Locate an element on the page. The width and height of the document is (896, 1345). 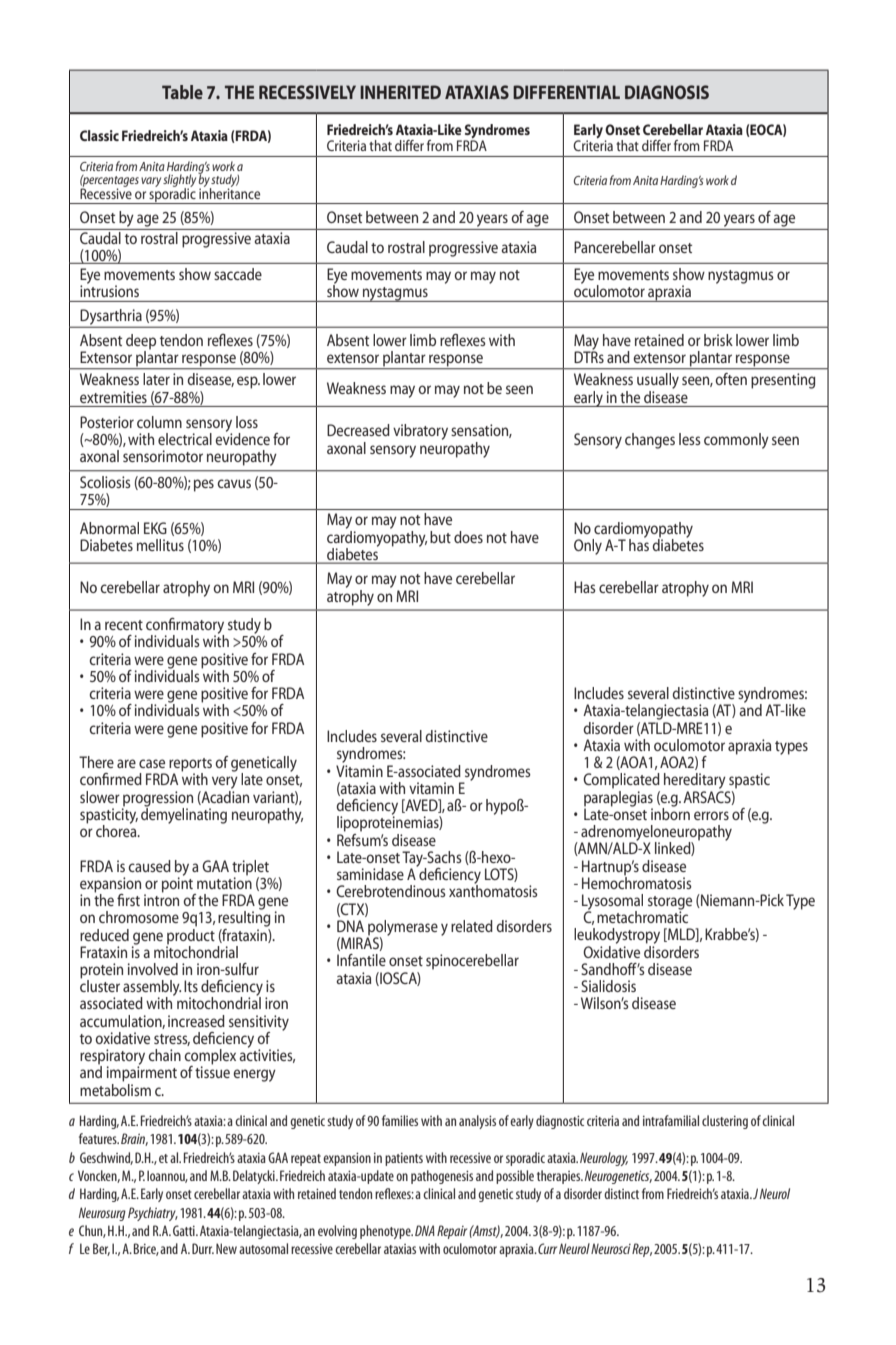
less is located at coordinates (690, 439).
